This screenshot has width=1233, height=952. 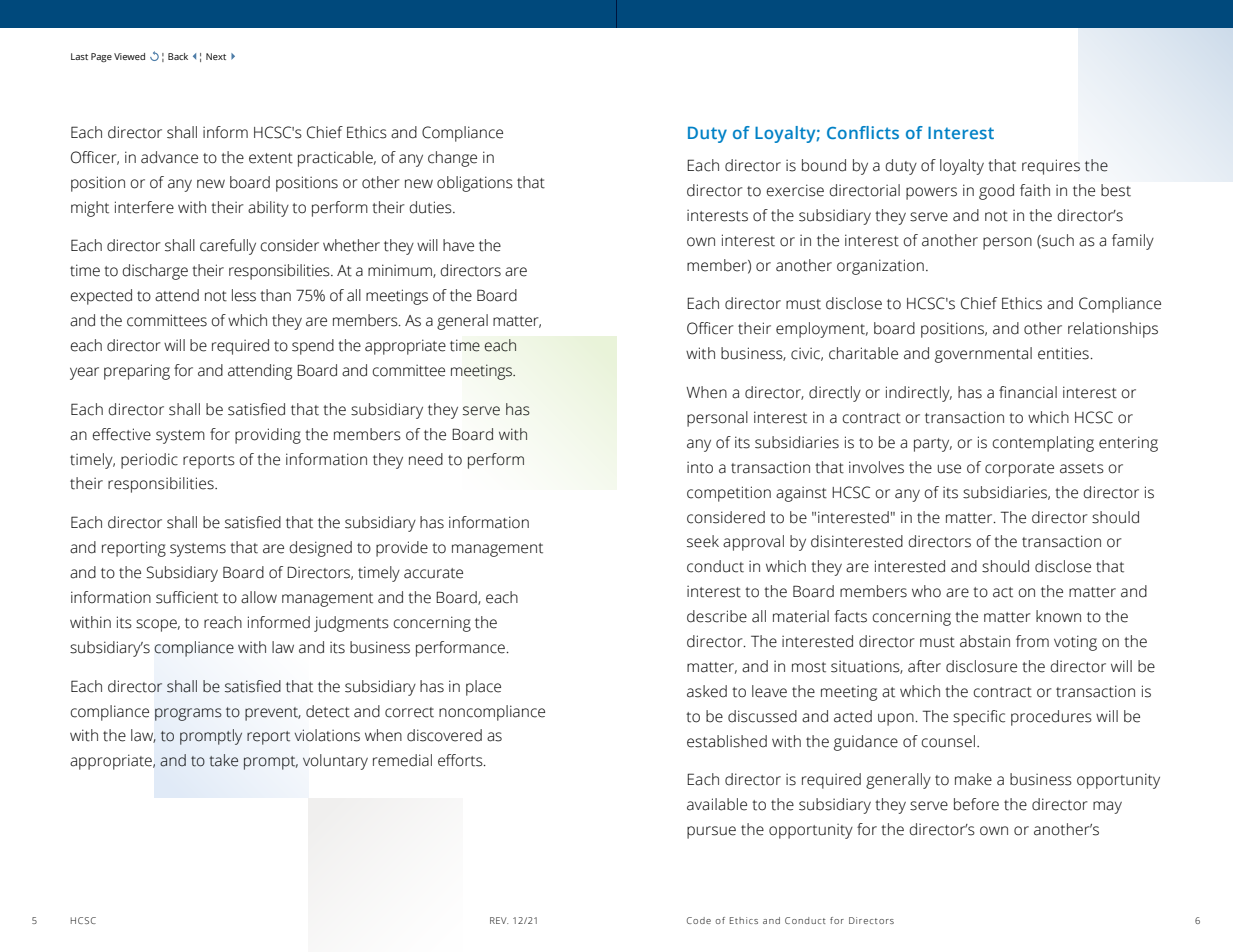 I want to click on contemplating, so click(x=1043, y=444).
